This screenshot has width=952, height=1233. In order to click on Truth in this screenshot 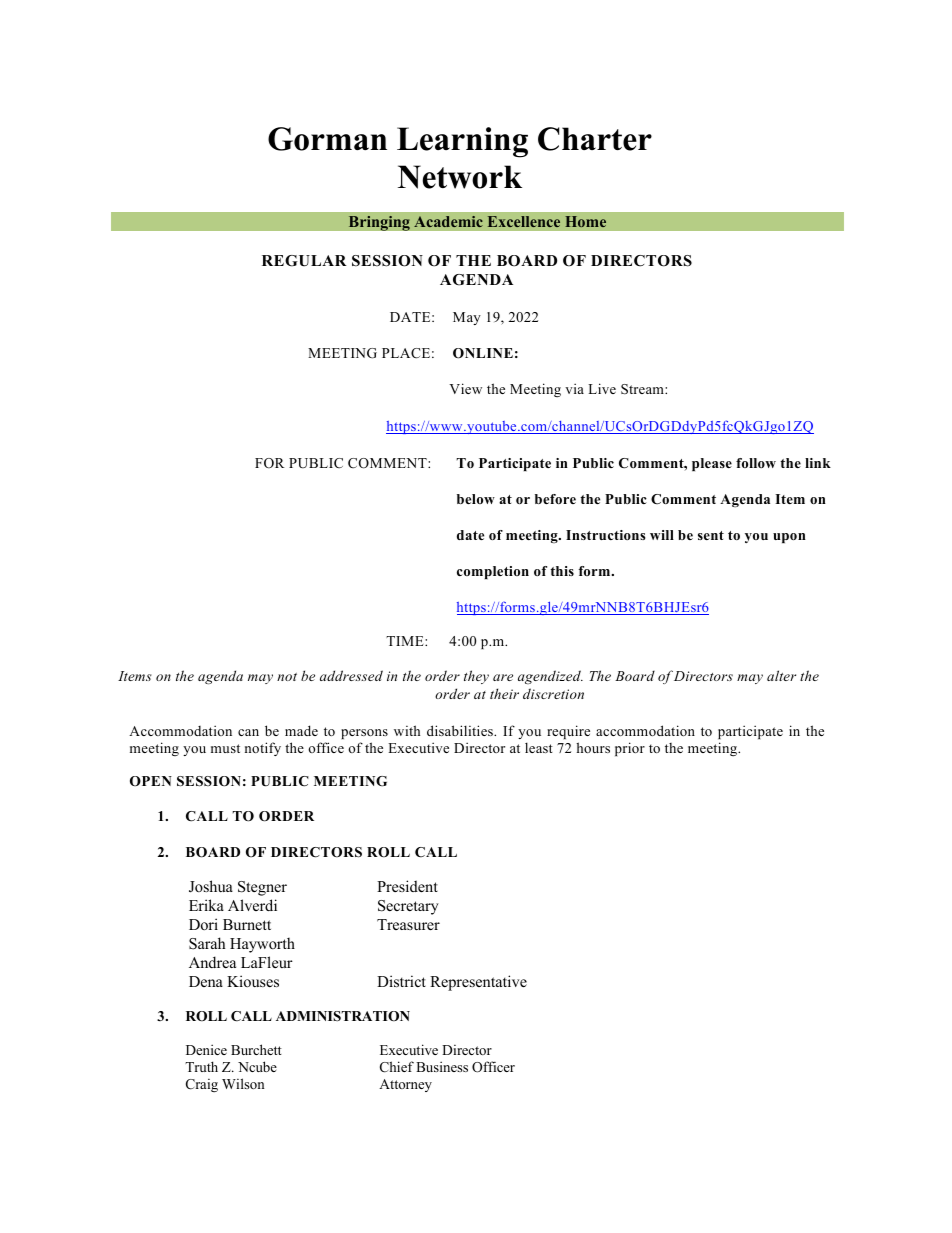, I will do `click(201, 1066)`.
